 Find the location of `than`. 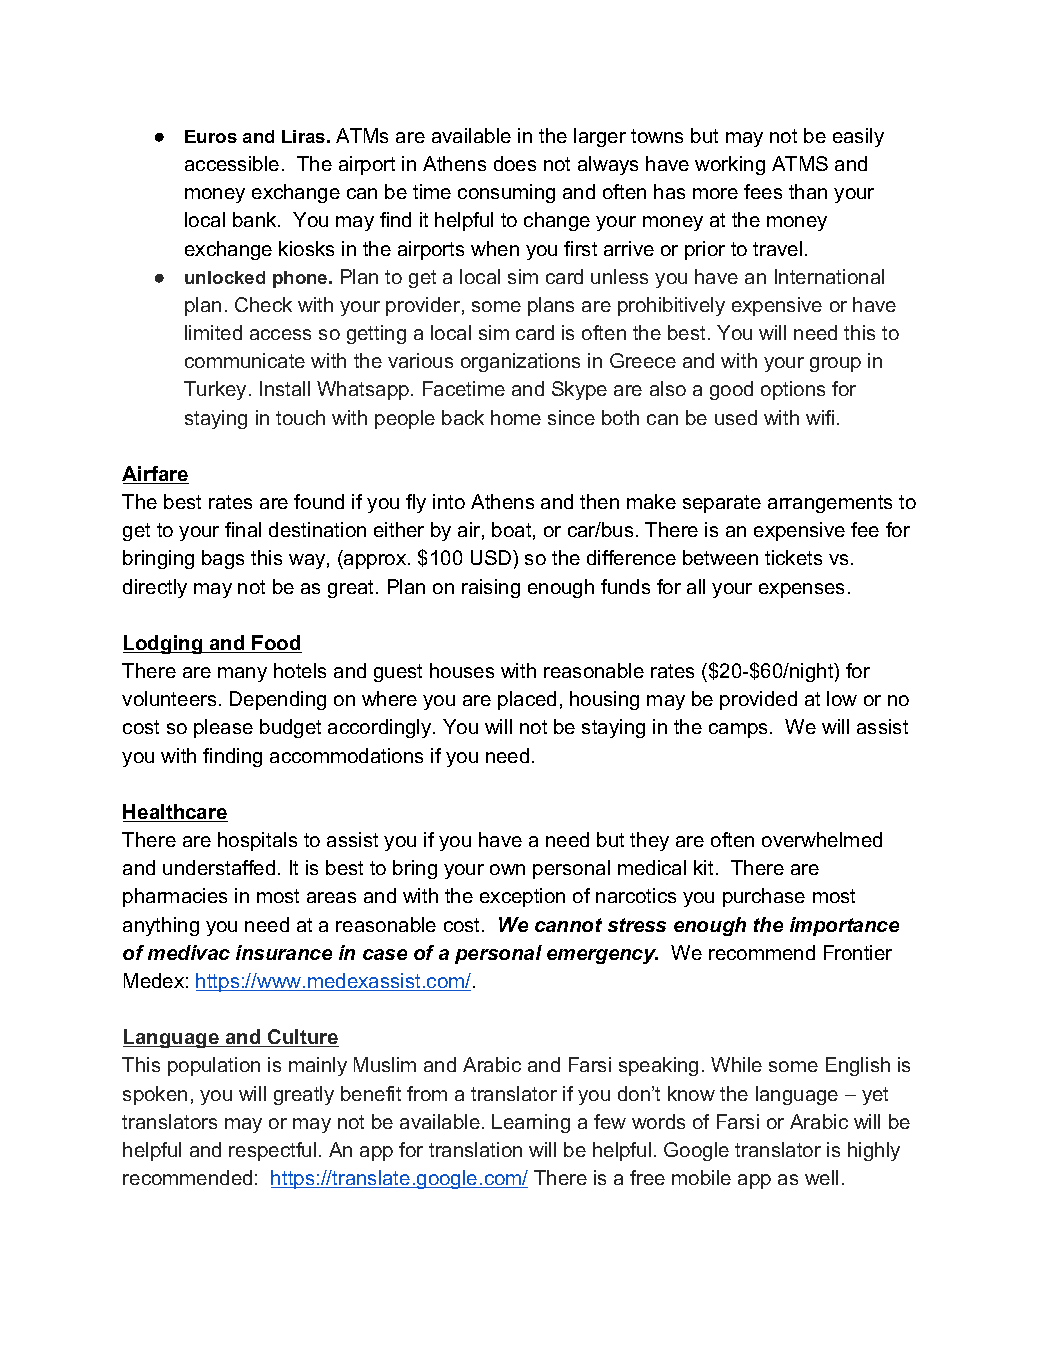

than is located at coordinates (808, 191).
